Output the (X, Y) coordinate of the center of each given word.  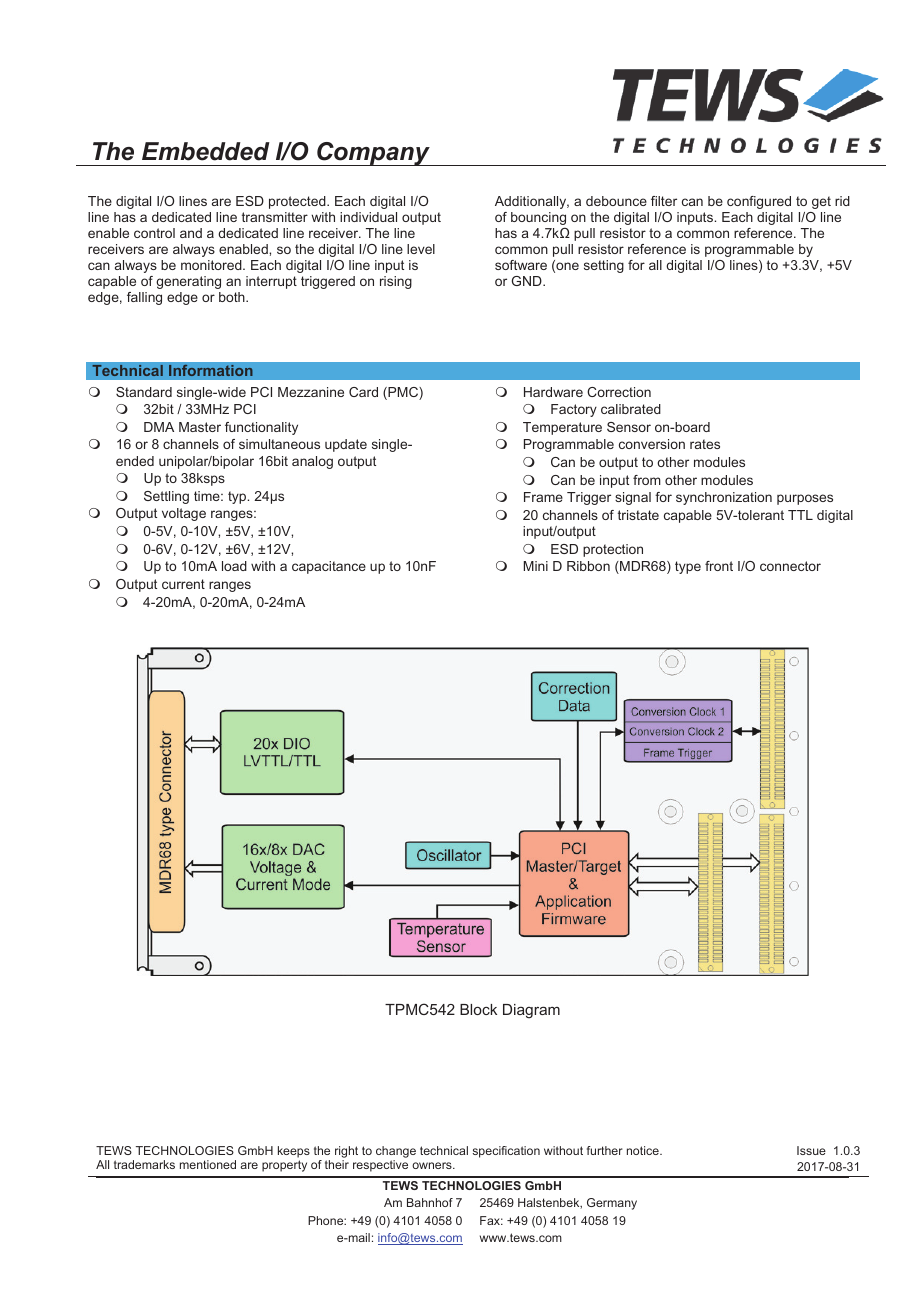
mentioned (208, 1164)
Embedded (206, 151)
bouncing (538, 220)
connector (790, 566)
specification (506, 1152)
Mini (536, 566)
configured (759, 202)
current (183, 584)
